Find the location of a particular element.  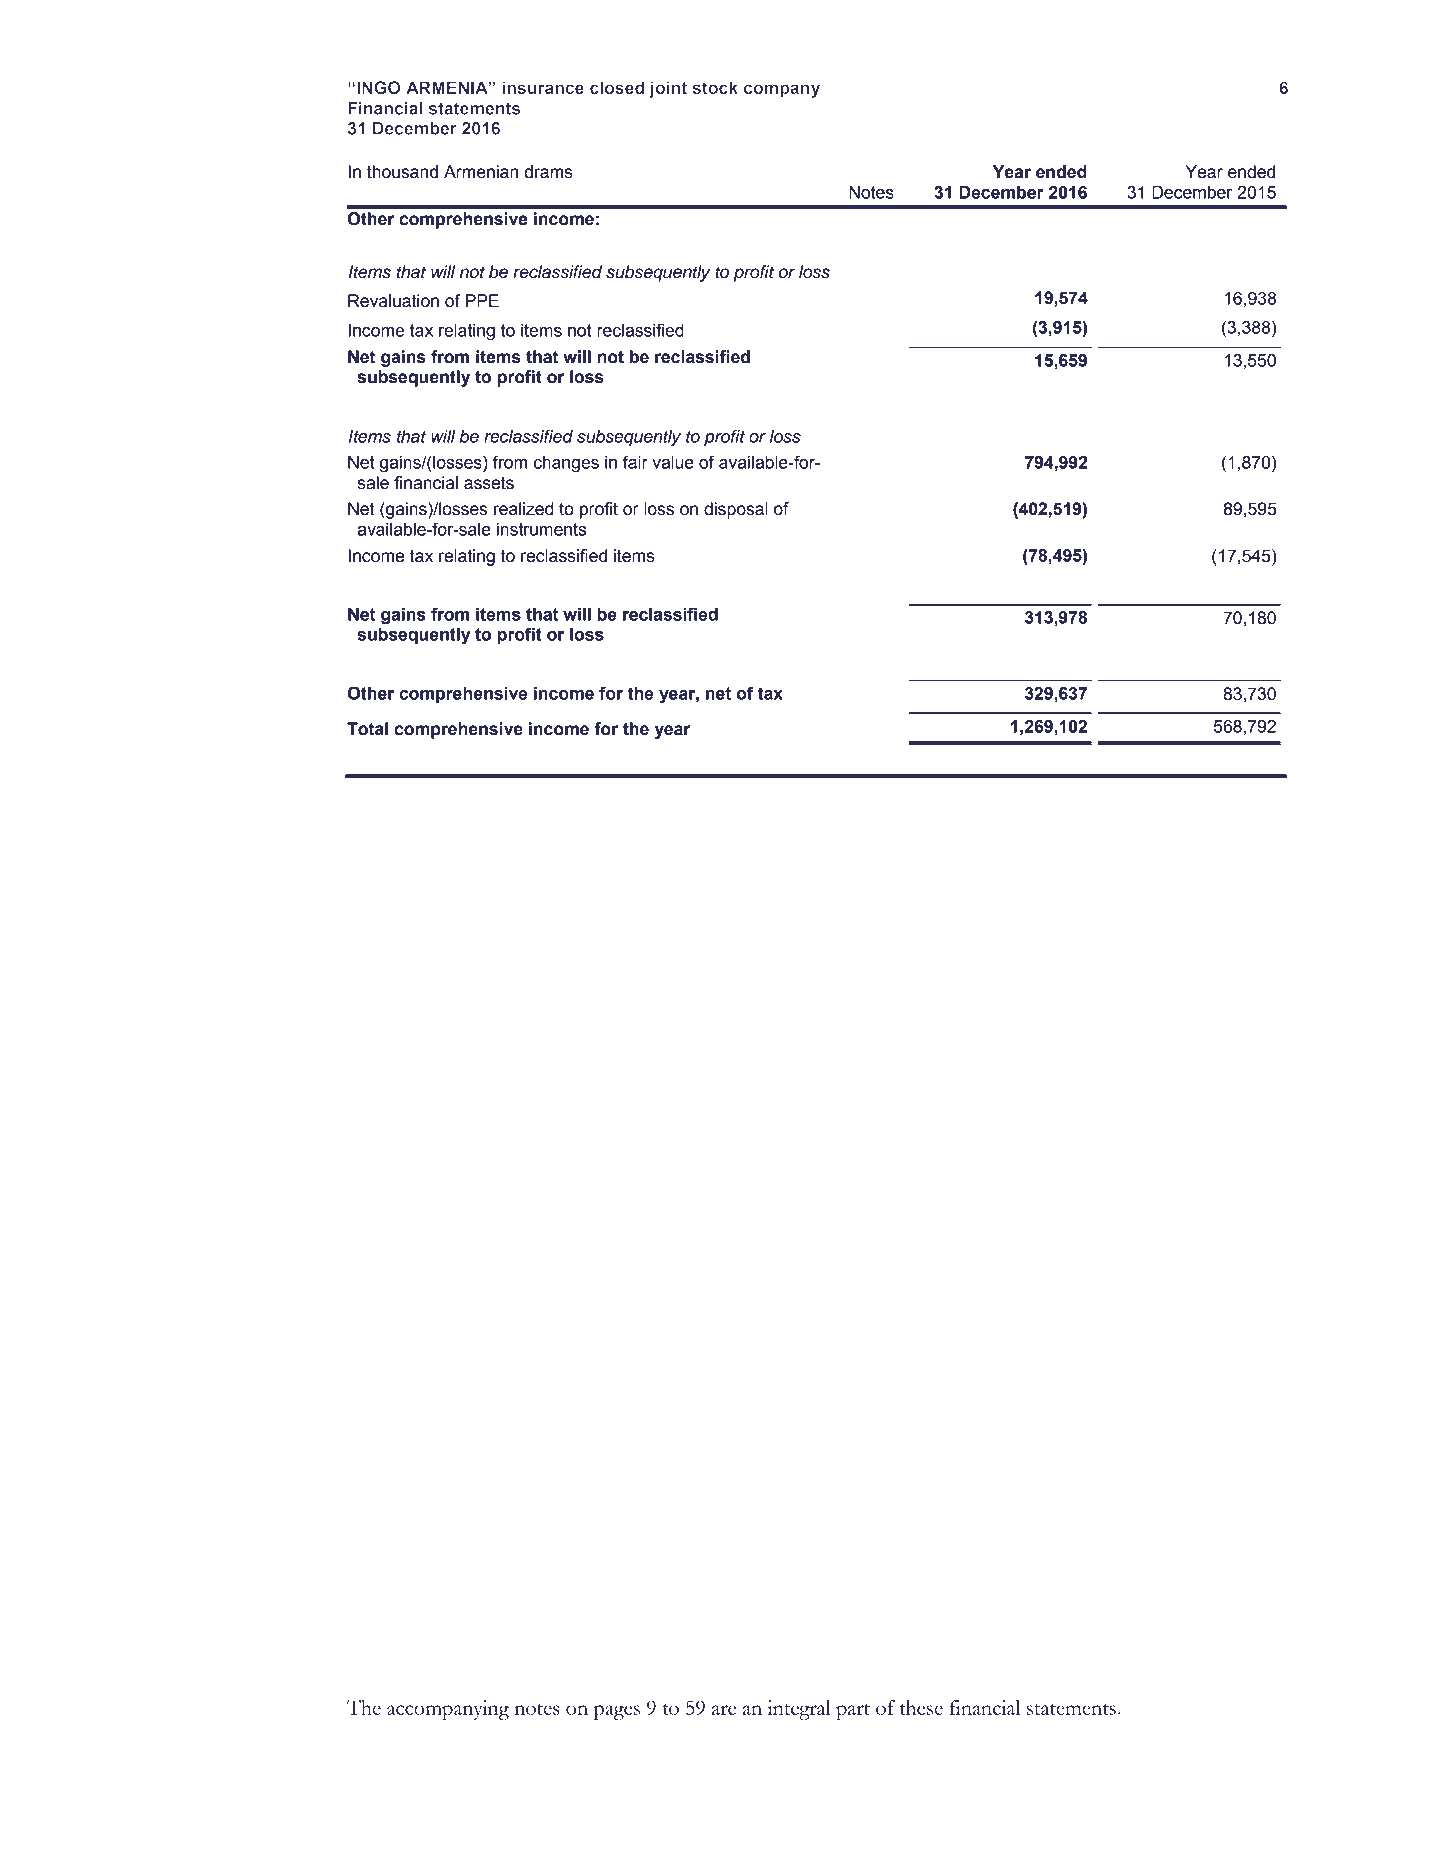

joint is located at coordinates (668, 89).
